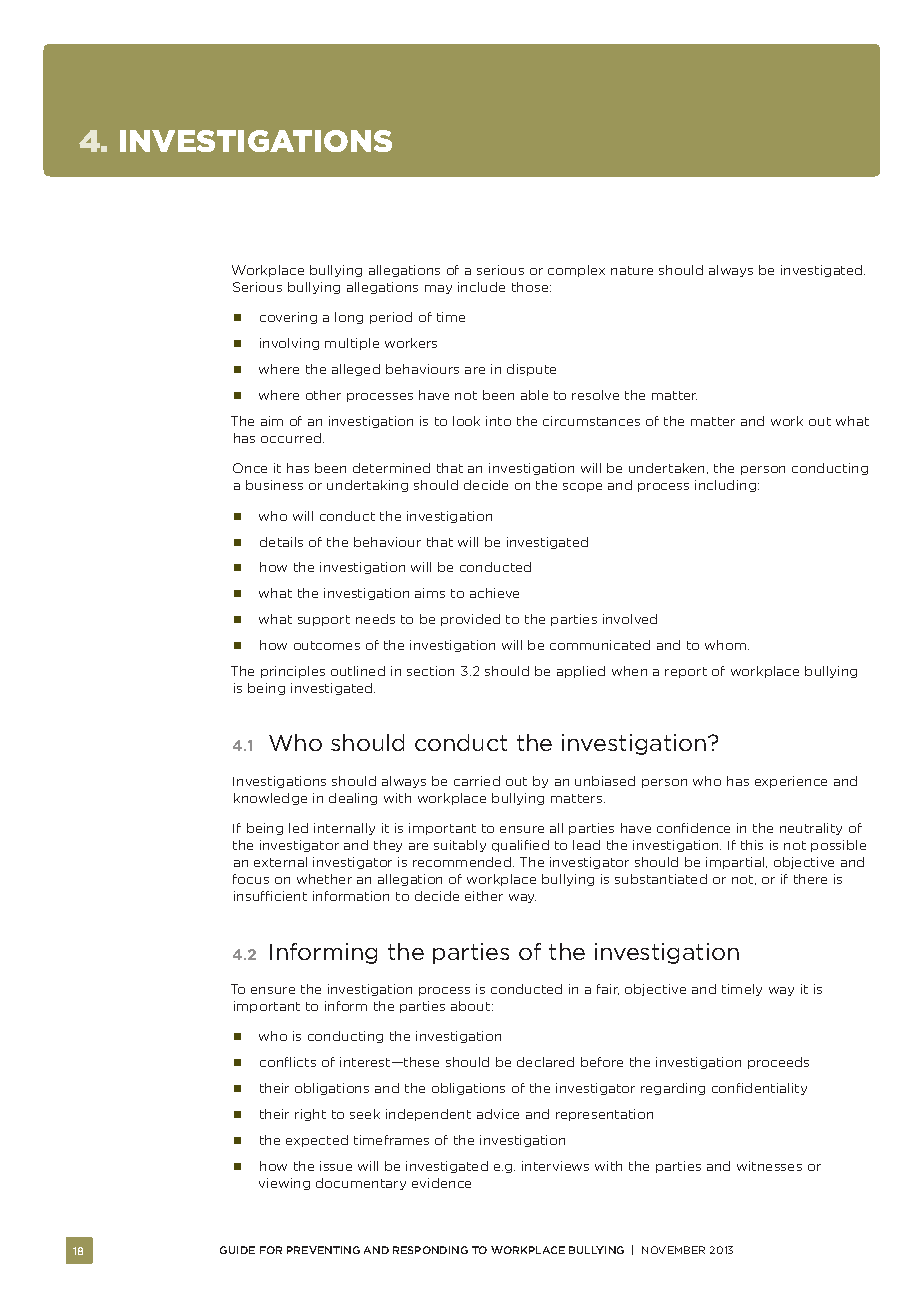 This screenshot has height=1308, width=924. What do you see at coordinates (769, 1166) in the screenshot?
I see `witnesses` at bounding box center [769, 1166].
